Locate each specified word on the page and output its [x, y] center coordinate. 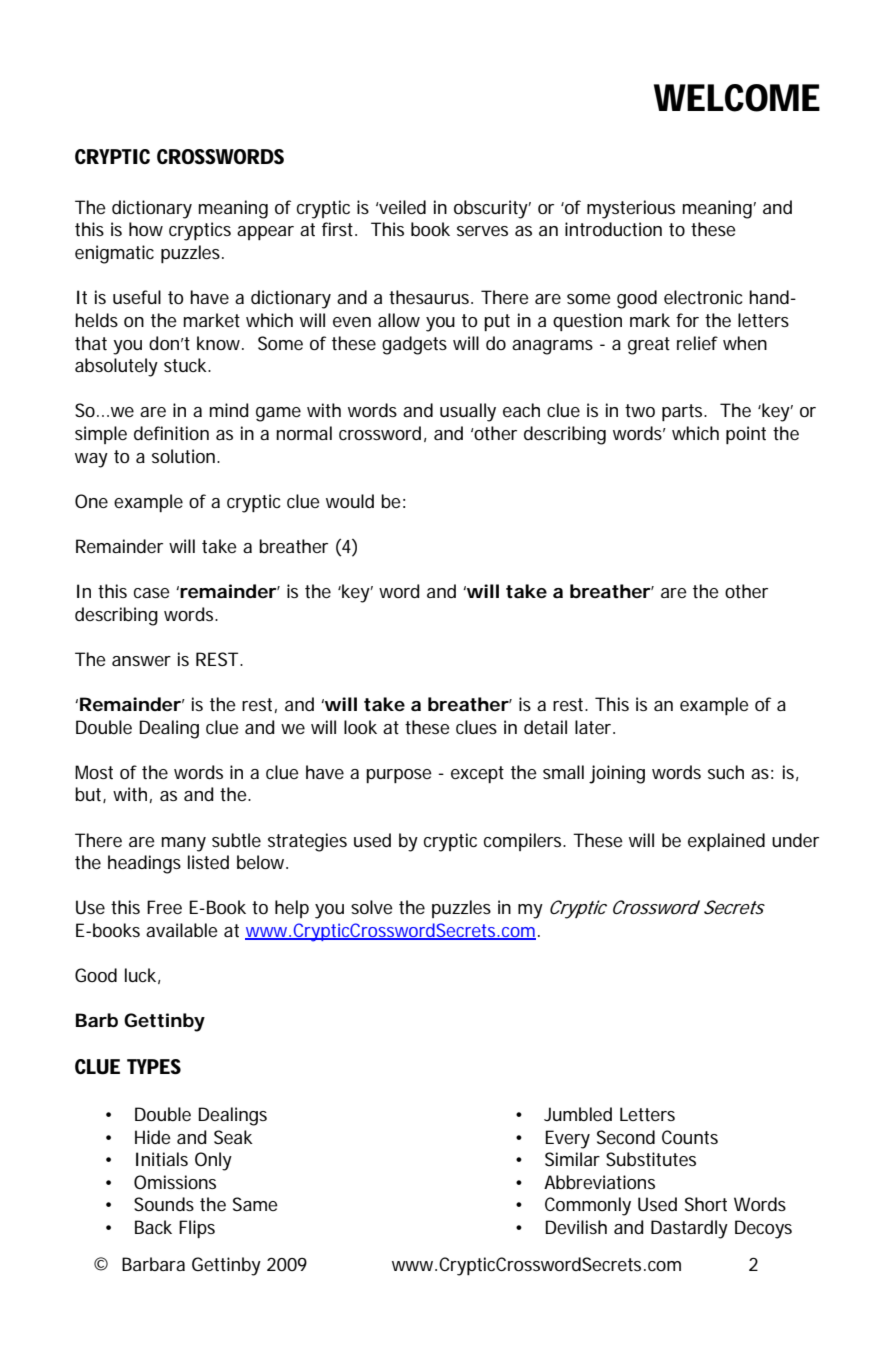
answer [141, 661]
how [146, 229]
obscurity [492, 209]
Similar [572, 1159]
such [726, 772]
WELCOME [737, 98]
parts [684, 412]
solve [372, 907]
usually [468, 412]
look [360, 727]
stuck [187, 365]
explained [726, 842]
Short [706, 1204]
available [182, 930]
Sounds [164, 1204]
